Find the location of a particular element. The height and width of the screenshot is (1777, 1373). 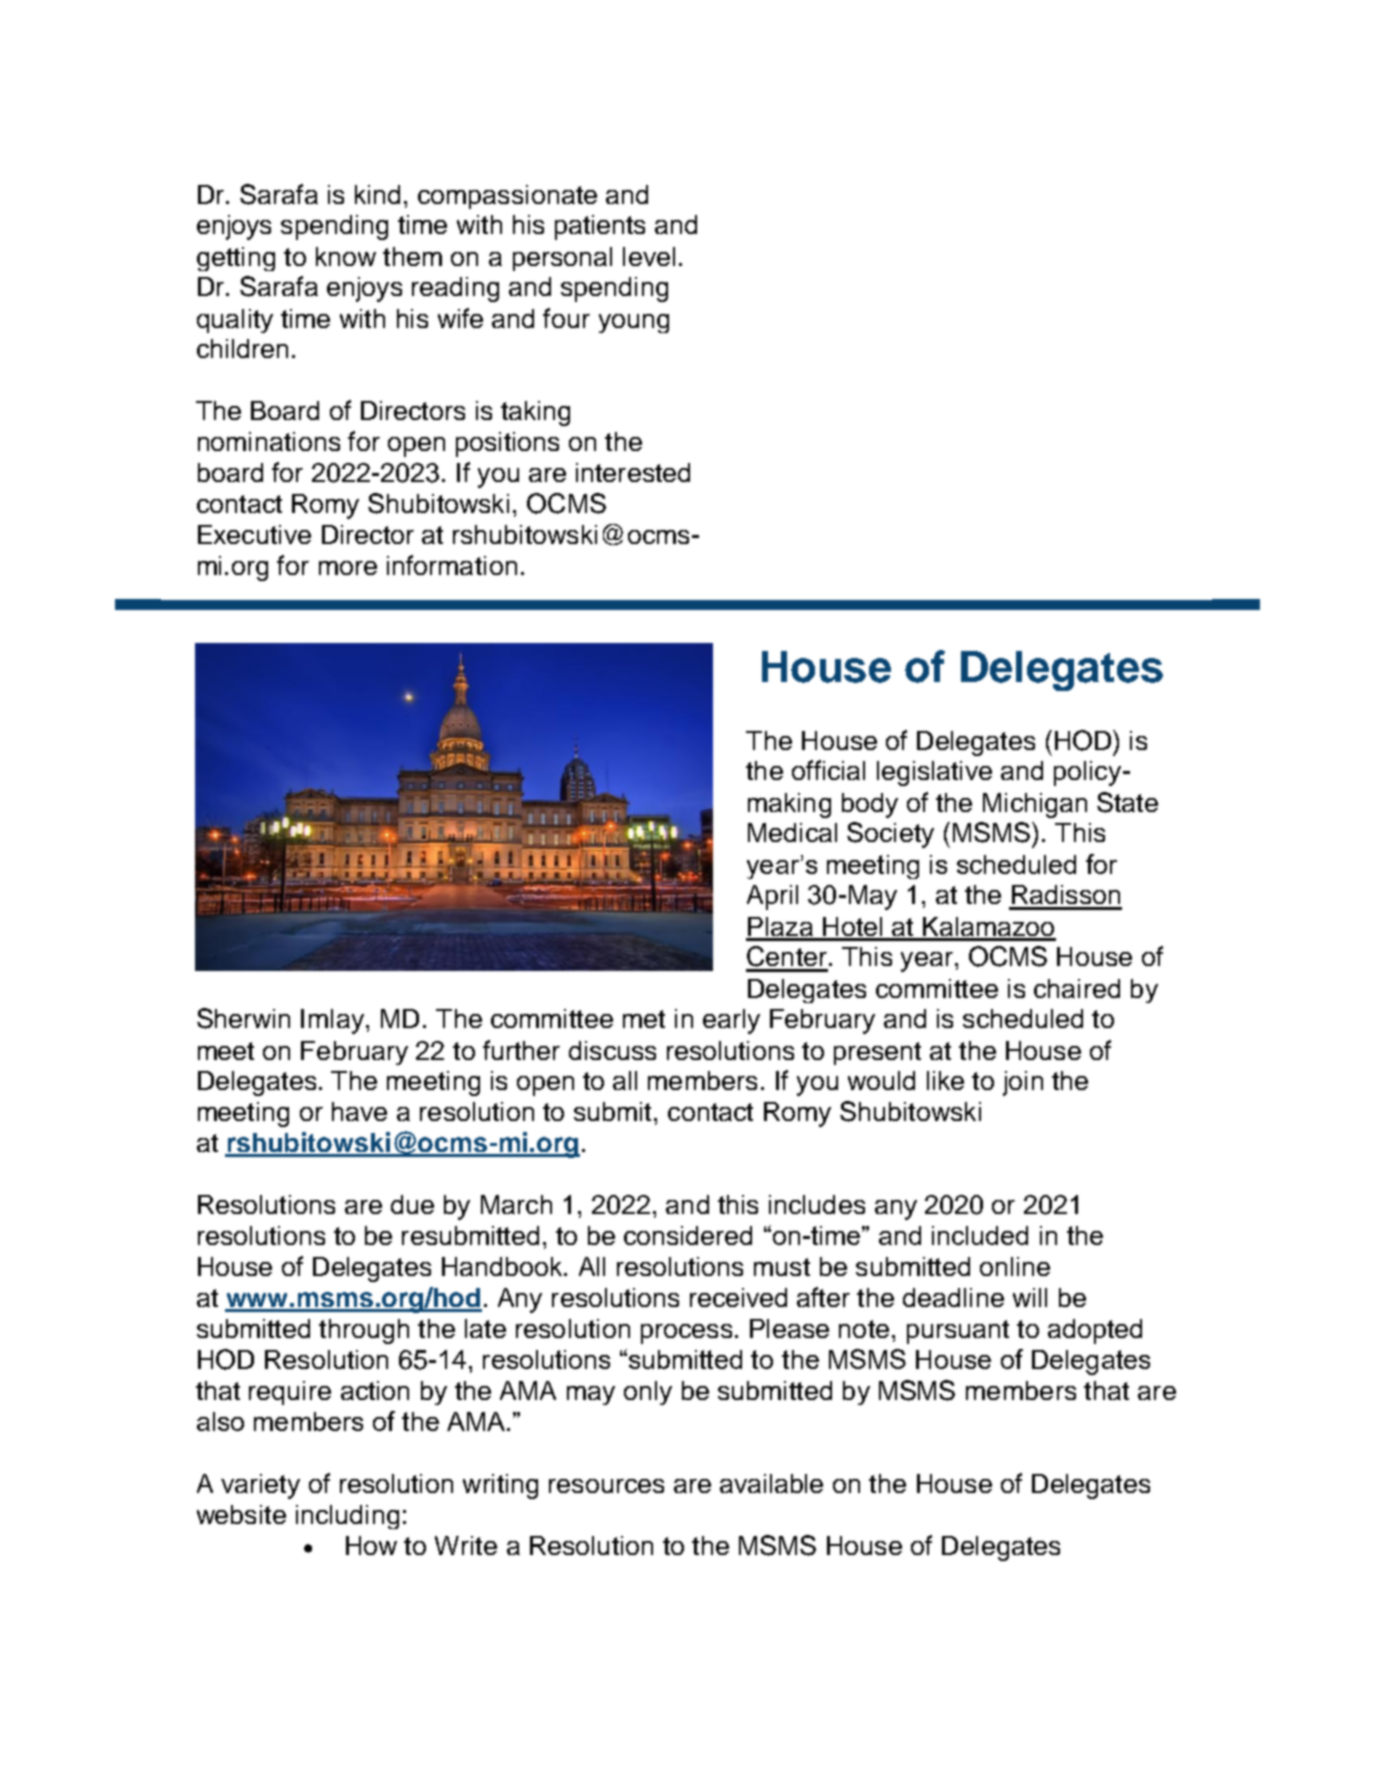

more is located at coordinates (348, 568).
